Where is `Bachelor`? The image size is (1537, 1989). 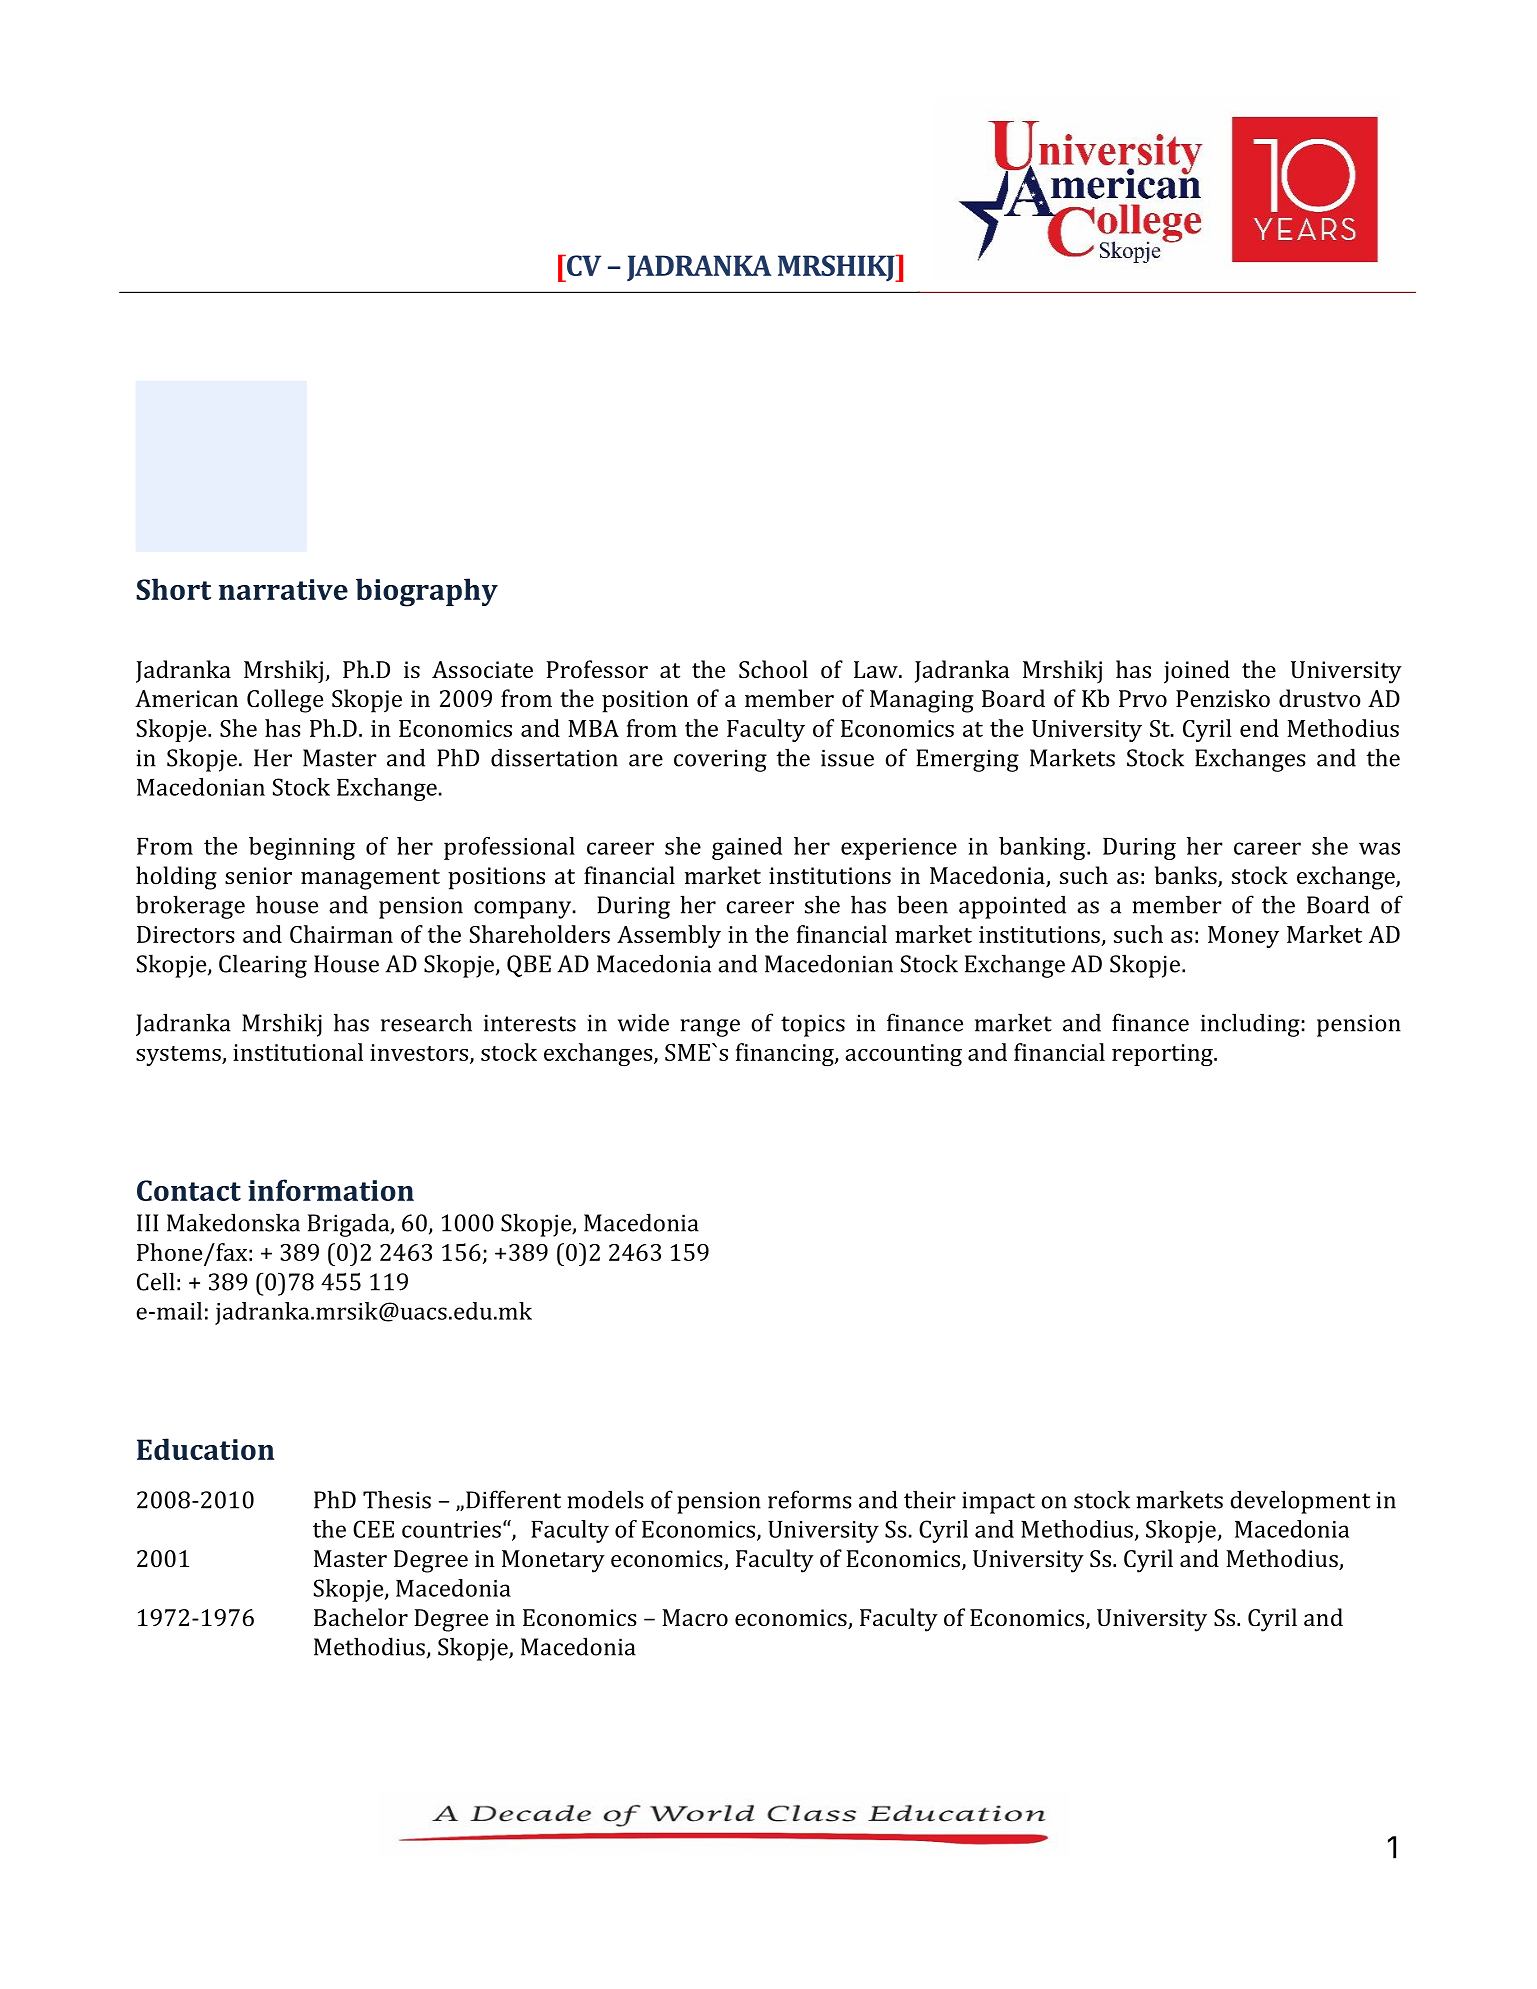 Bachelor is located at coordinates (361, 1617).
